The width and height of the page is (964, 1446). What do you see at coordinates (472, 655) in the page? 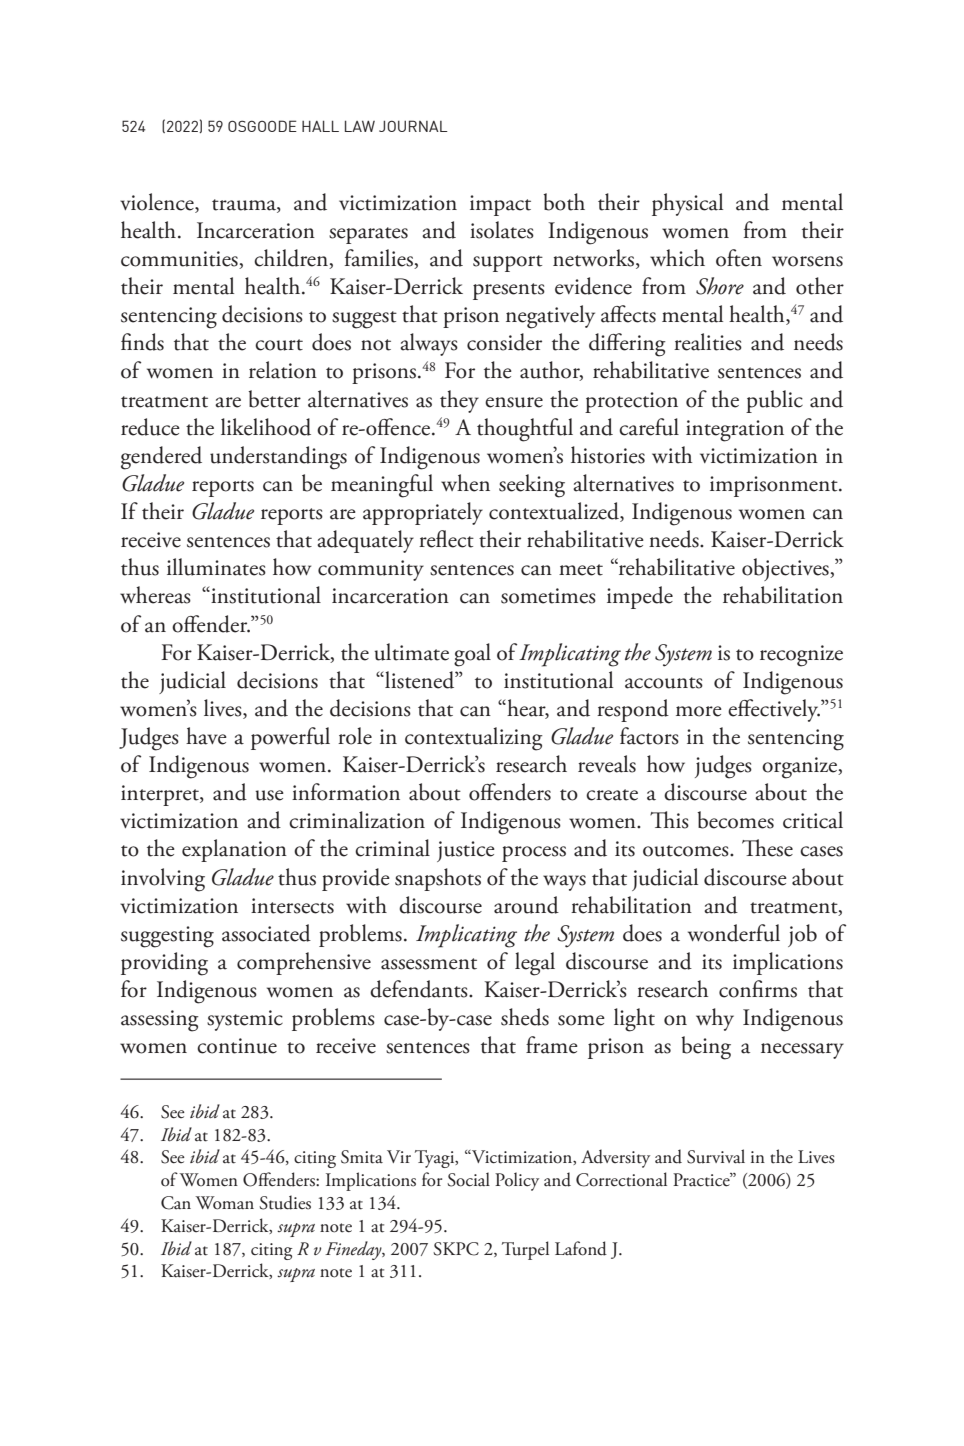
I see `goal` at bounding box center [472, 655].
